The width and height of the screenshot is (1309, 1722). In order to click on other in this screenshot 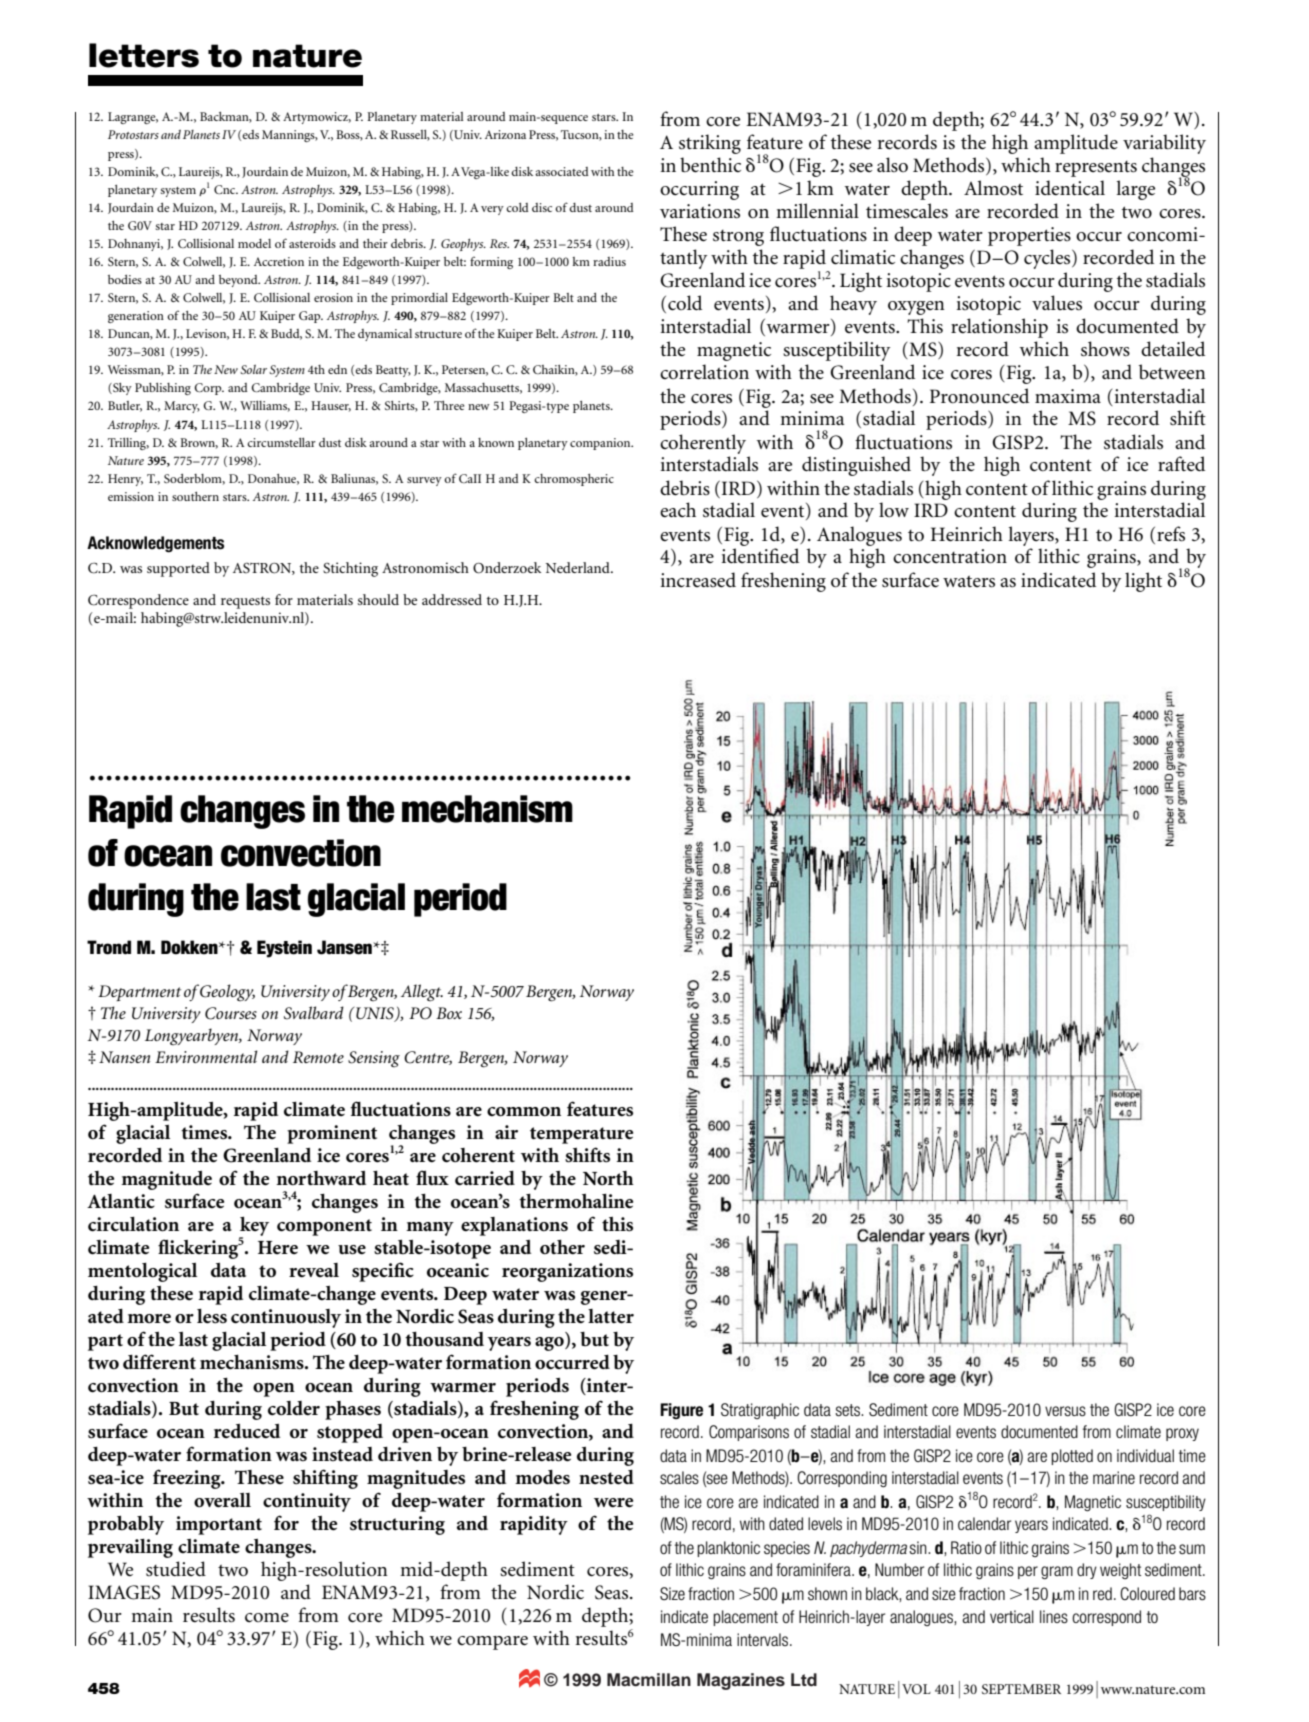, I will do `click(562, 1247)`.
